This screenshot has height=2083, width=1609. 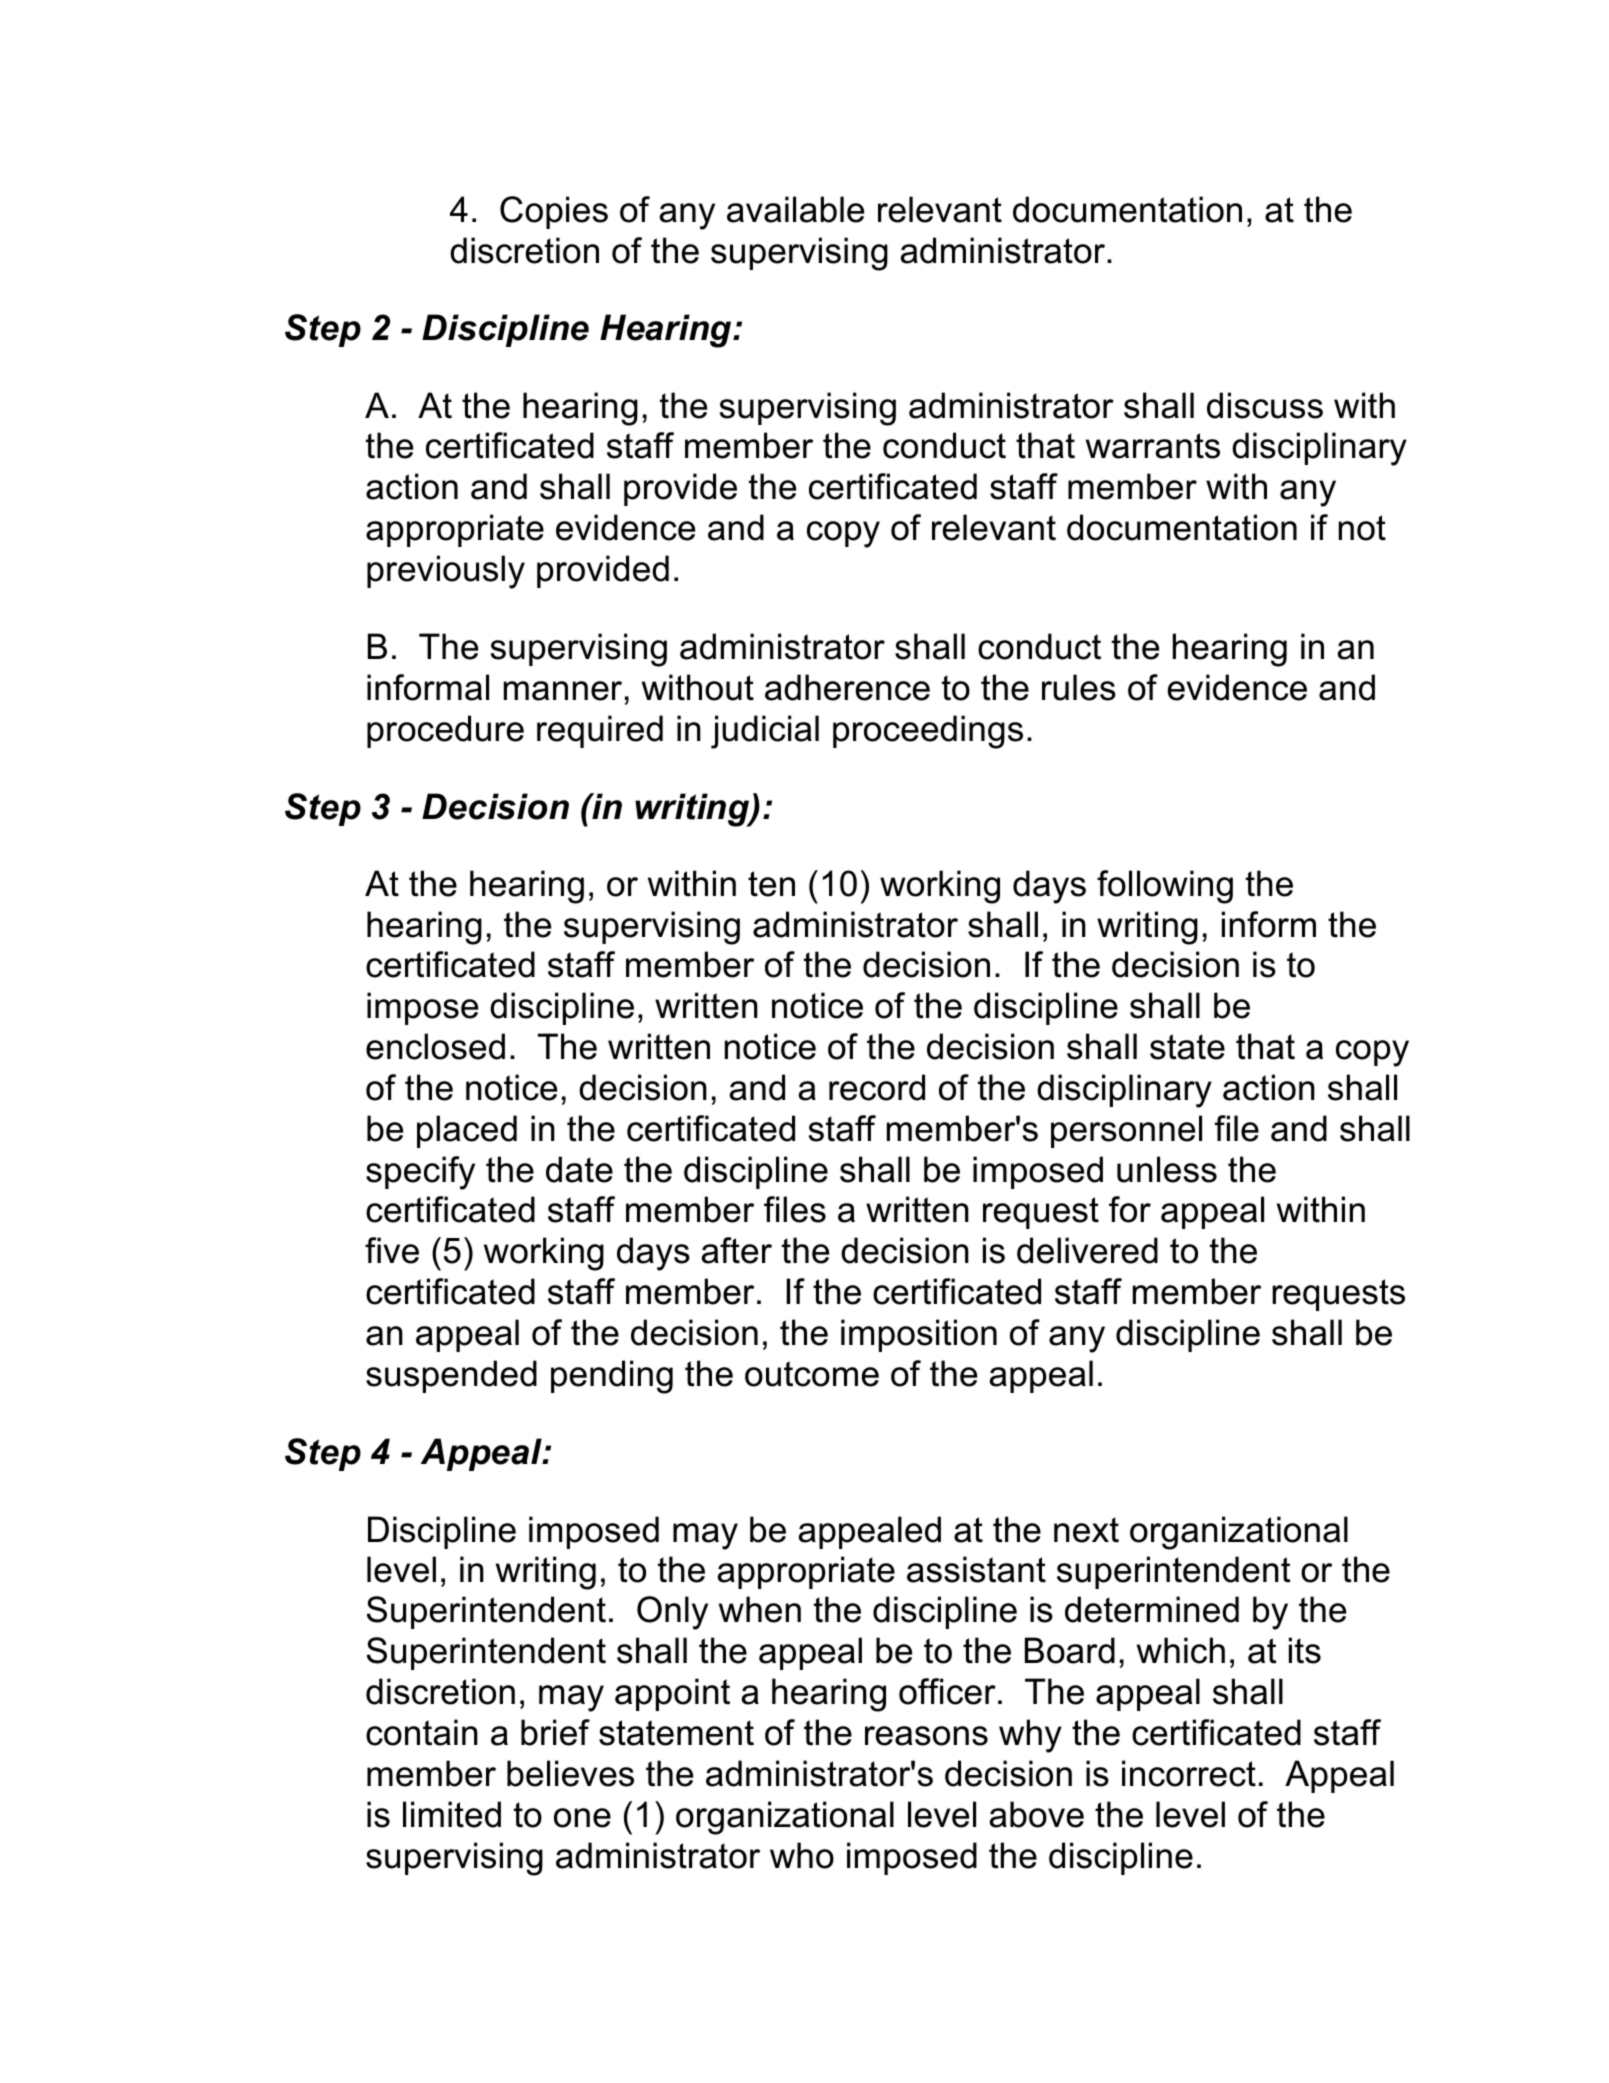 I want to click on placed, so click(x=467, y=1131).
